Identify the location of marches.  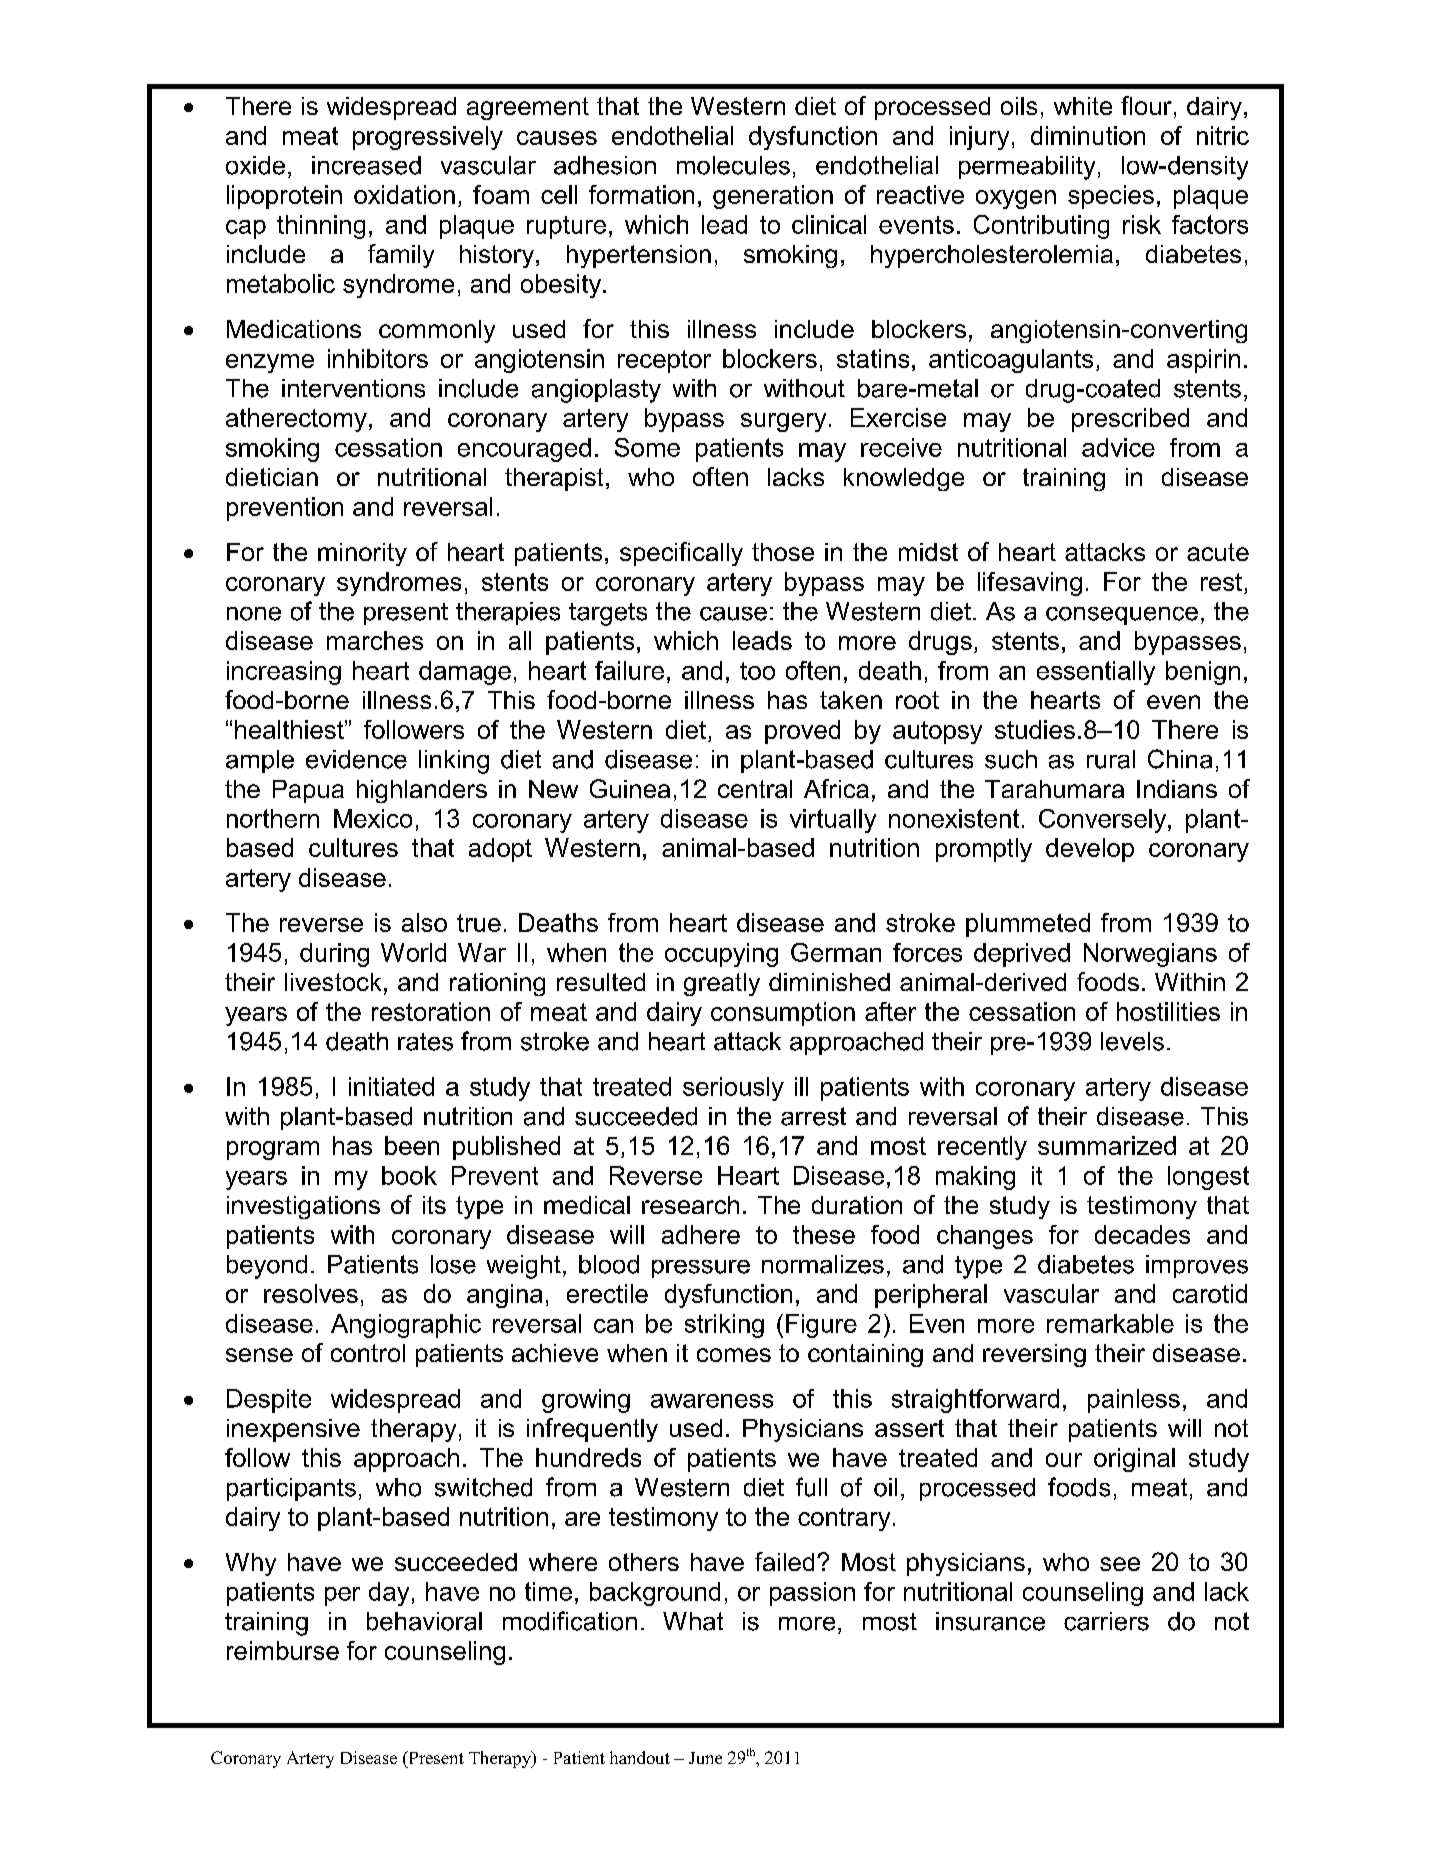
(375, 640).
